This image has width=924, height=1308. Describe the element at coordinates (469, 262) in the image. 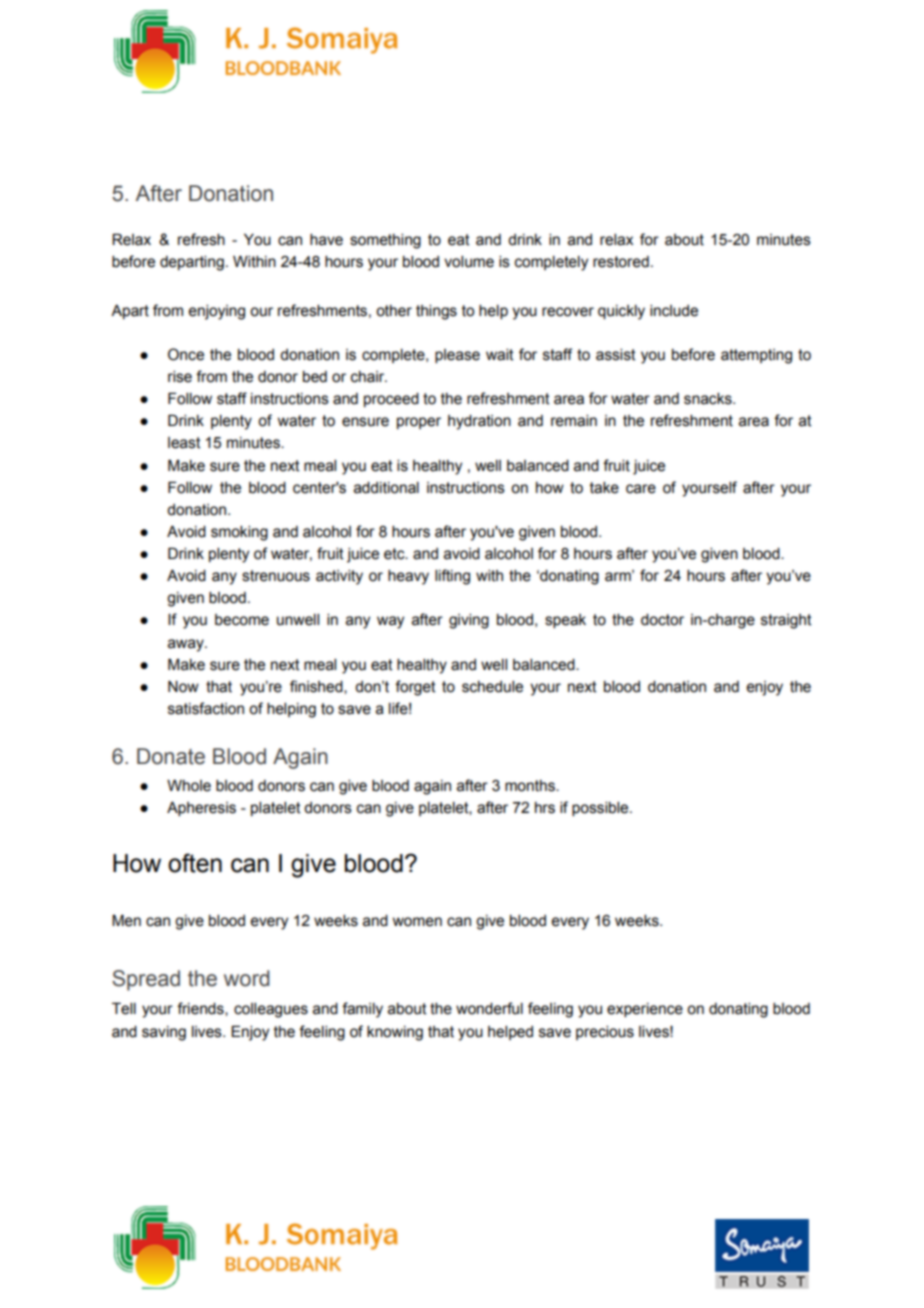

I see `volume` at that location.
